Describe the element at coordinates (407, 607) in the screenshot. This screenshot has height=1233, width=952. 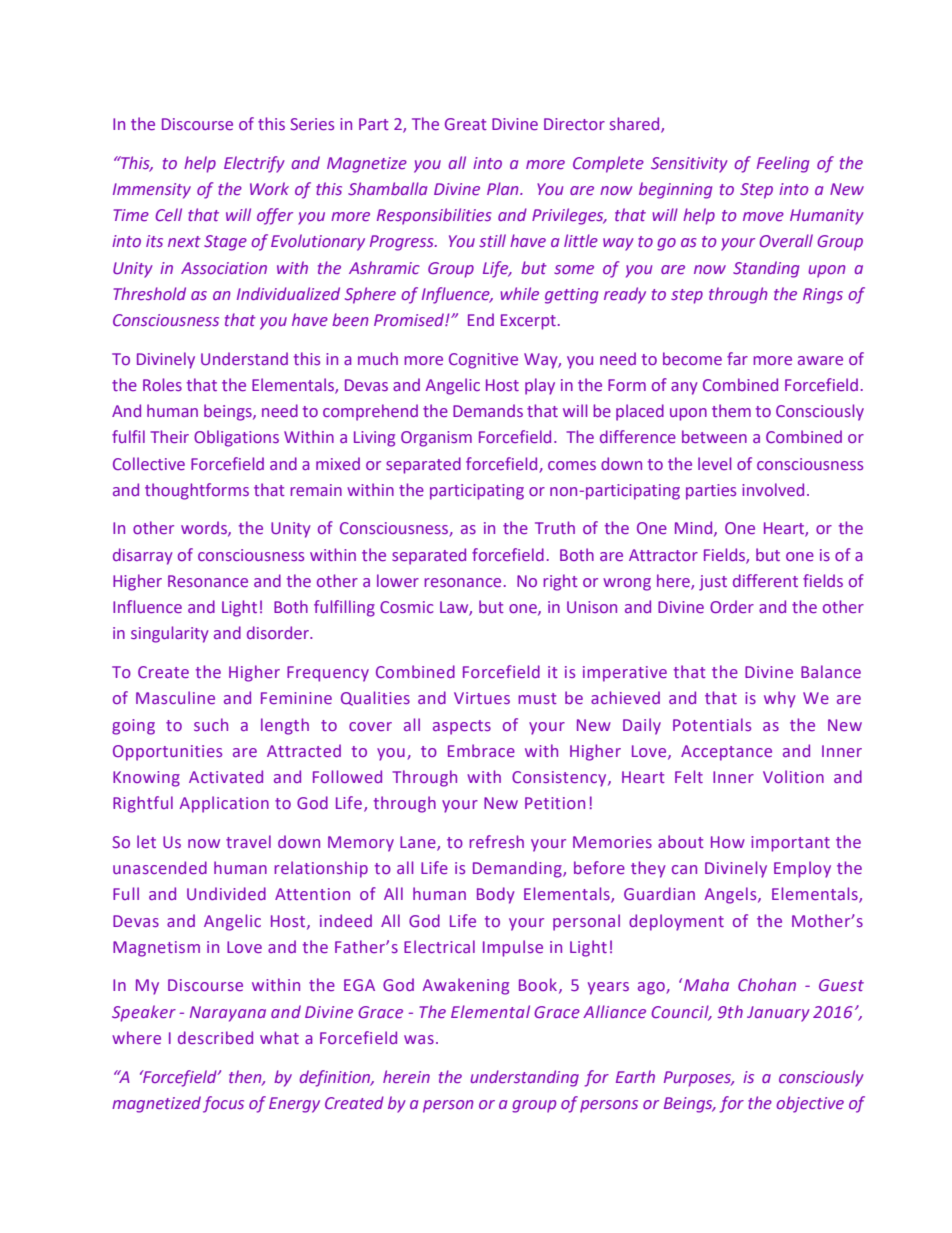
I see `Cosmic` at that location.
